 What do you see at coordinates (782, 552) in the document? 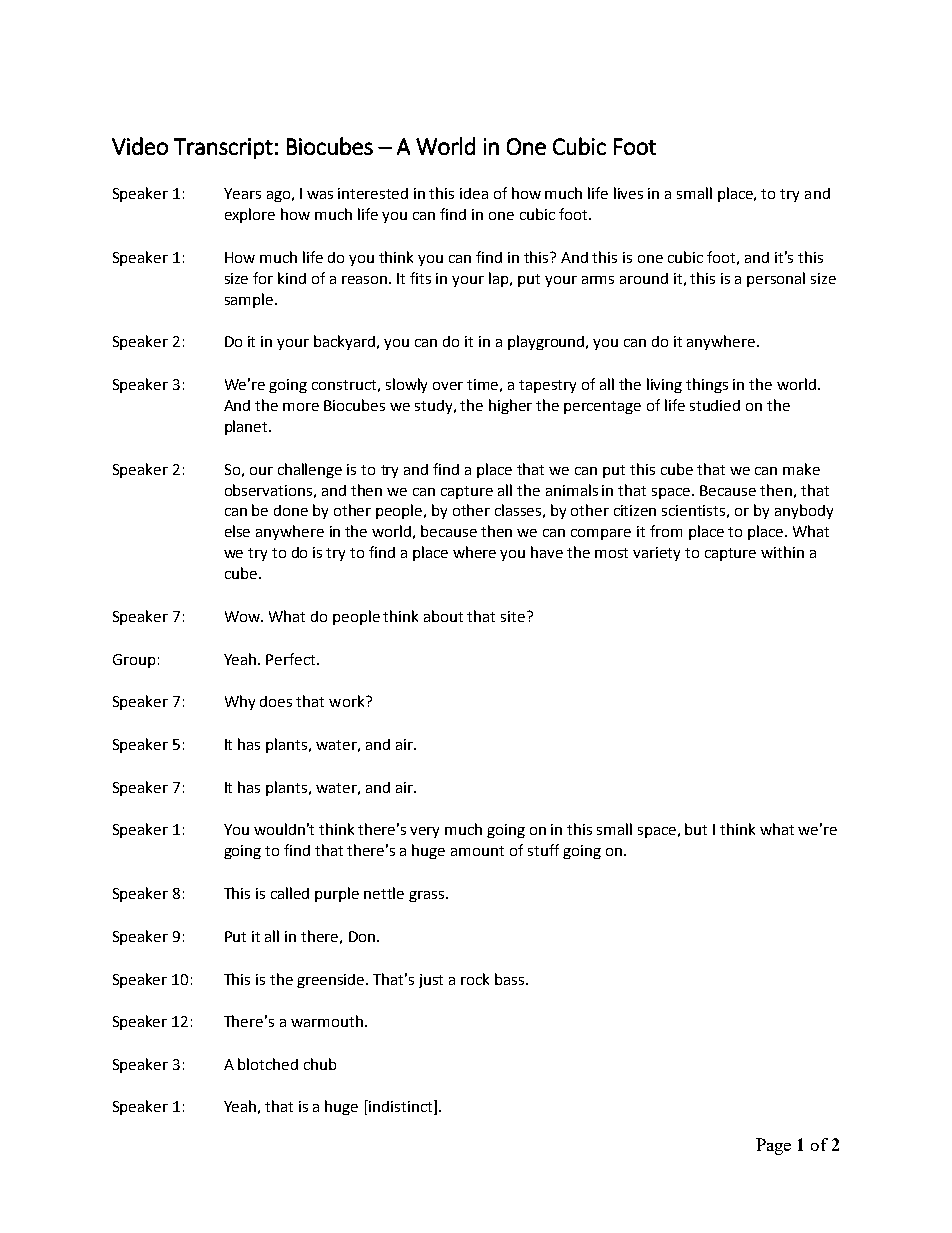
I see `within` at bounding box center [782, 552].
